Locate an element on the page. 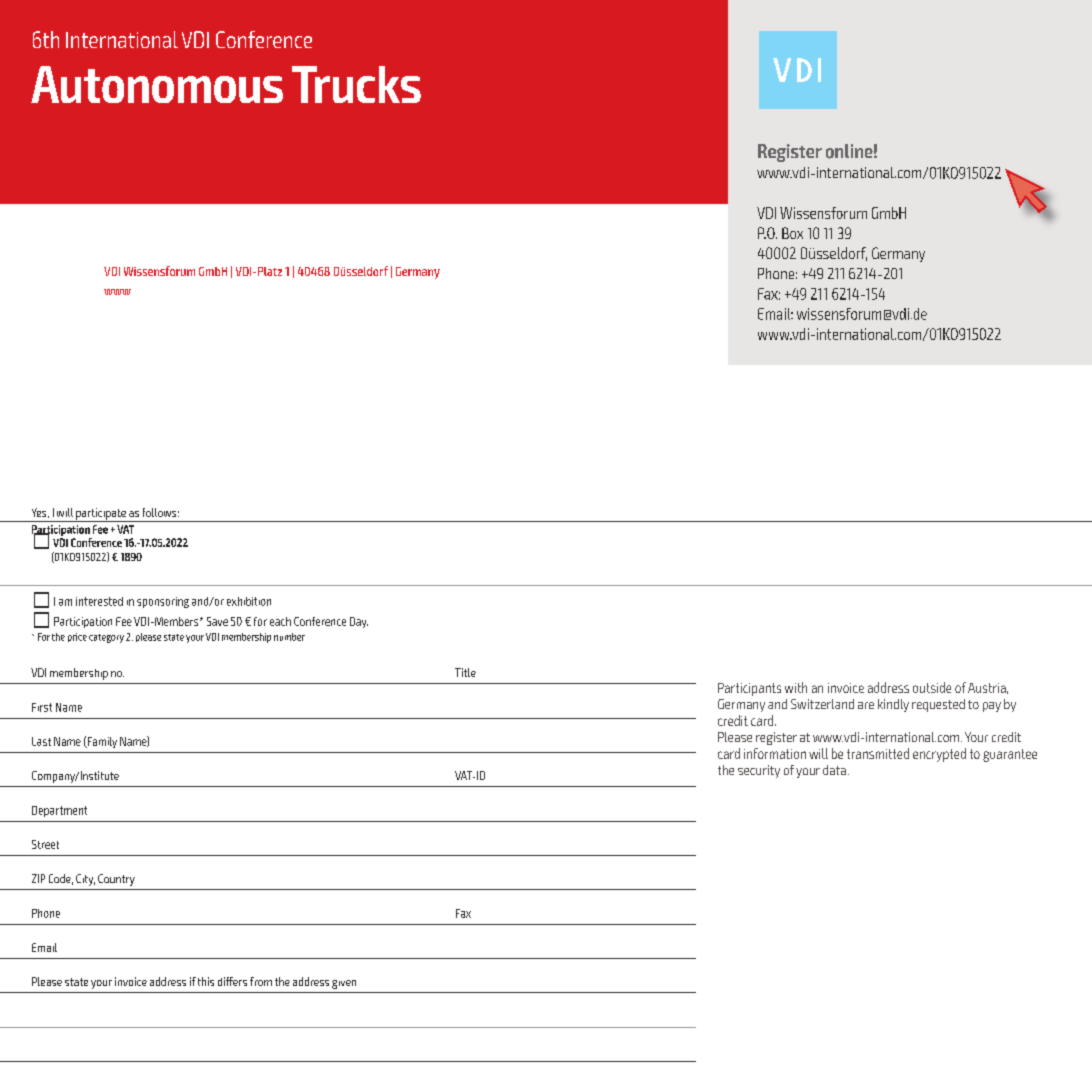 The width and height of the page is (1092, 1092). data is located at coordinates (834, 770).
